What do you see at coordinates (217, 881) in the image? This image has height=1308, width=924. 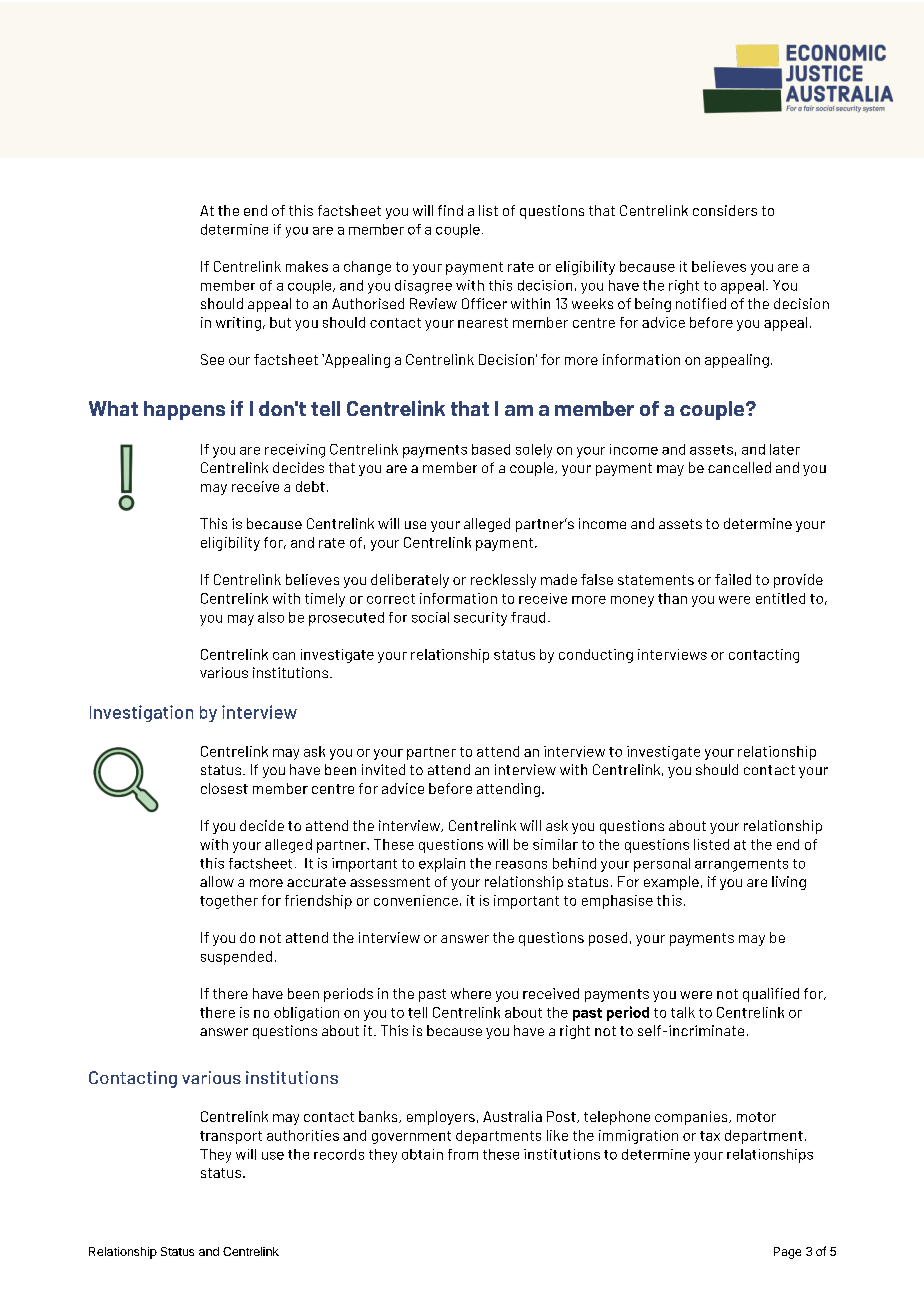 I see `allow` at bounding box center [217, 881].
